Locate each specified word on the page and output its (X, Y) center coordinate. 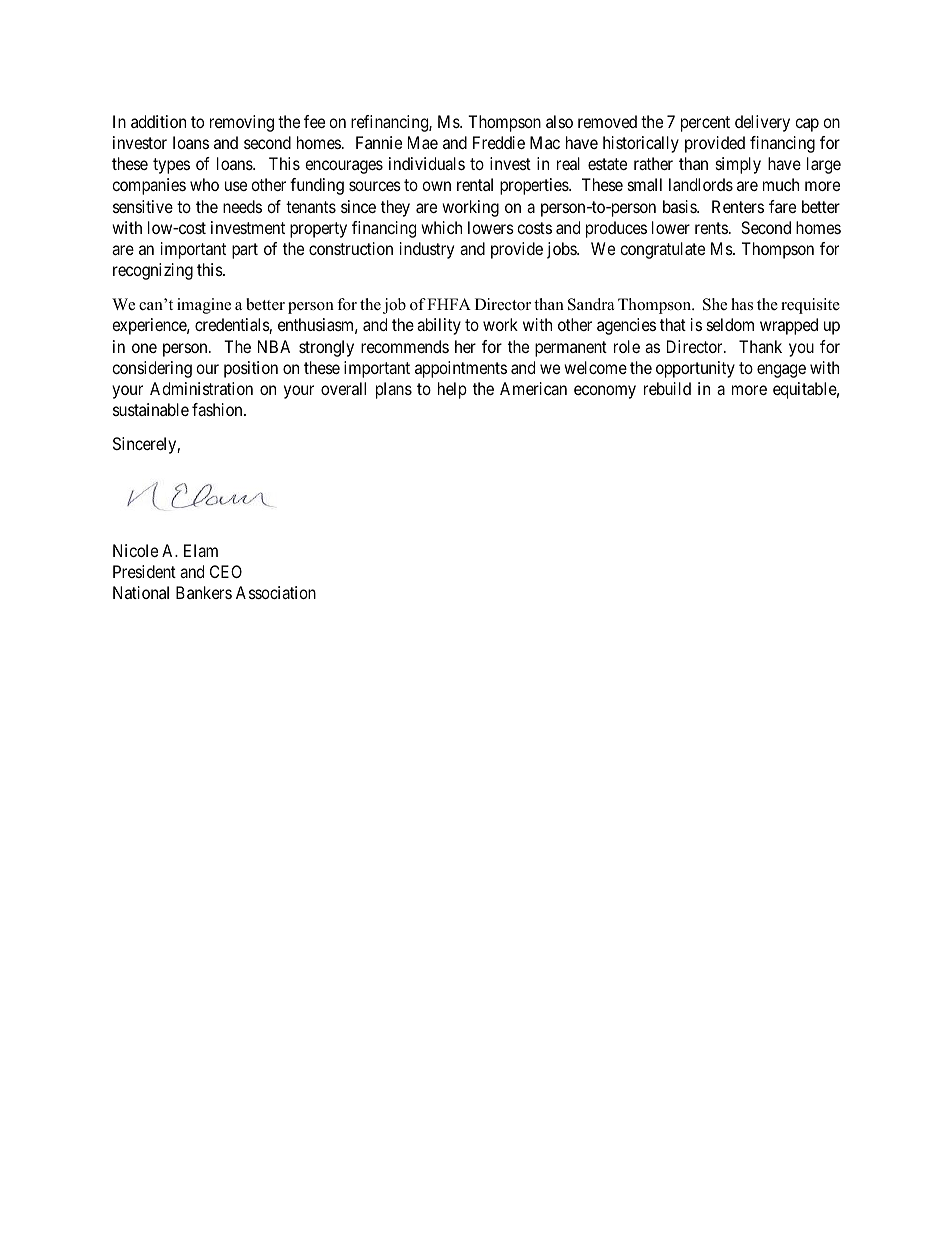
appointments (461, 369)
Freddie (499, 142)
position (251, 369)
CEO (226, 571)
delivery (762, 123)
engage (781, 371)
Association (276, 592)
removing (242, 123)
